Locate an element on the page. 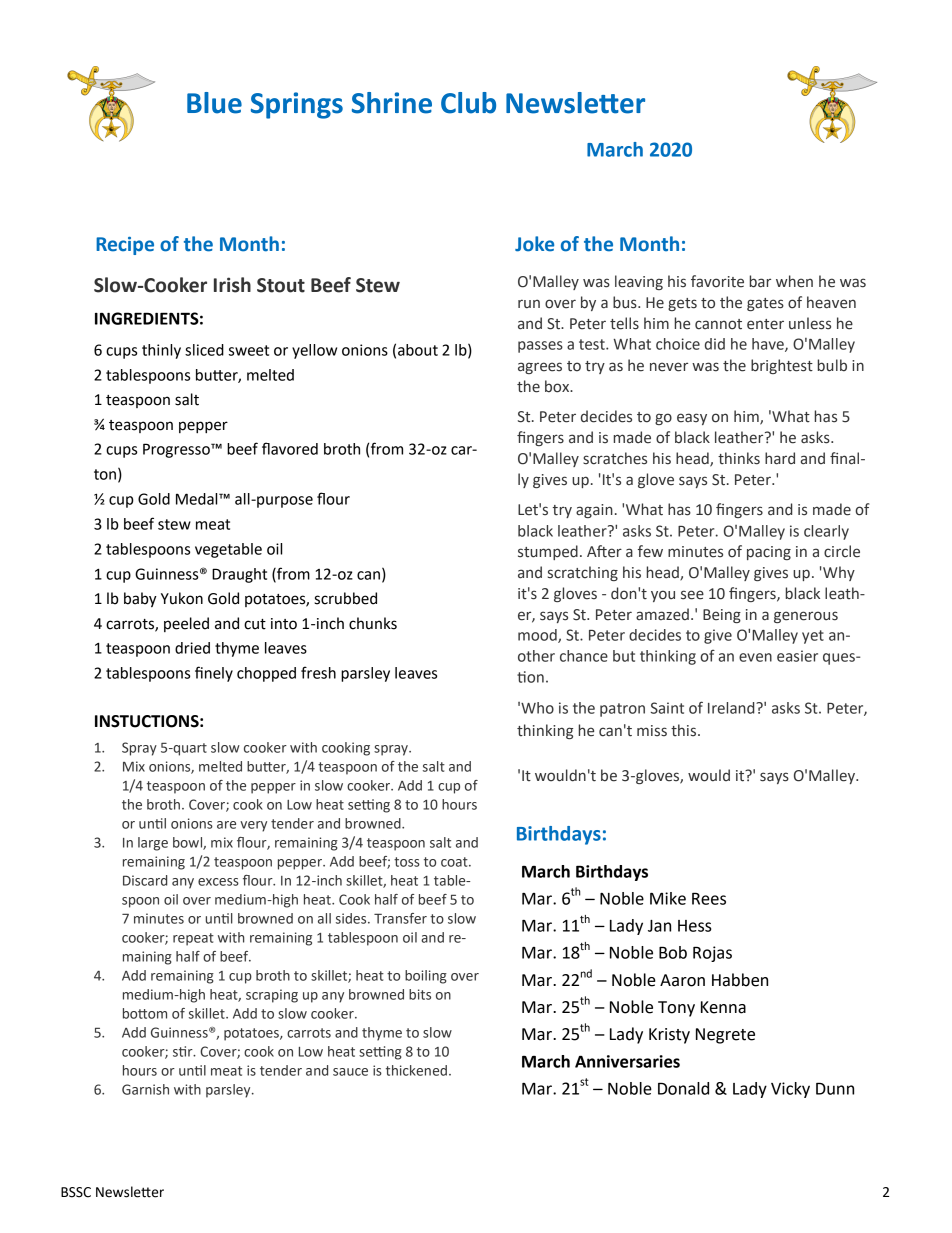 The image size is (952, 1233). mood is located at coordinates (538, 636).
